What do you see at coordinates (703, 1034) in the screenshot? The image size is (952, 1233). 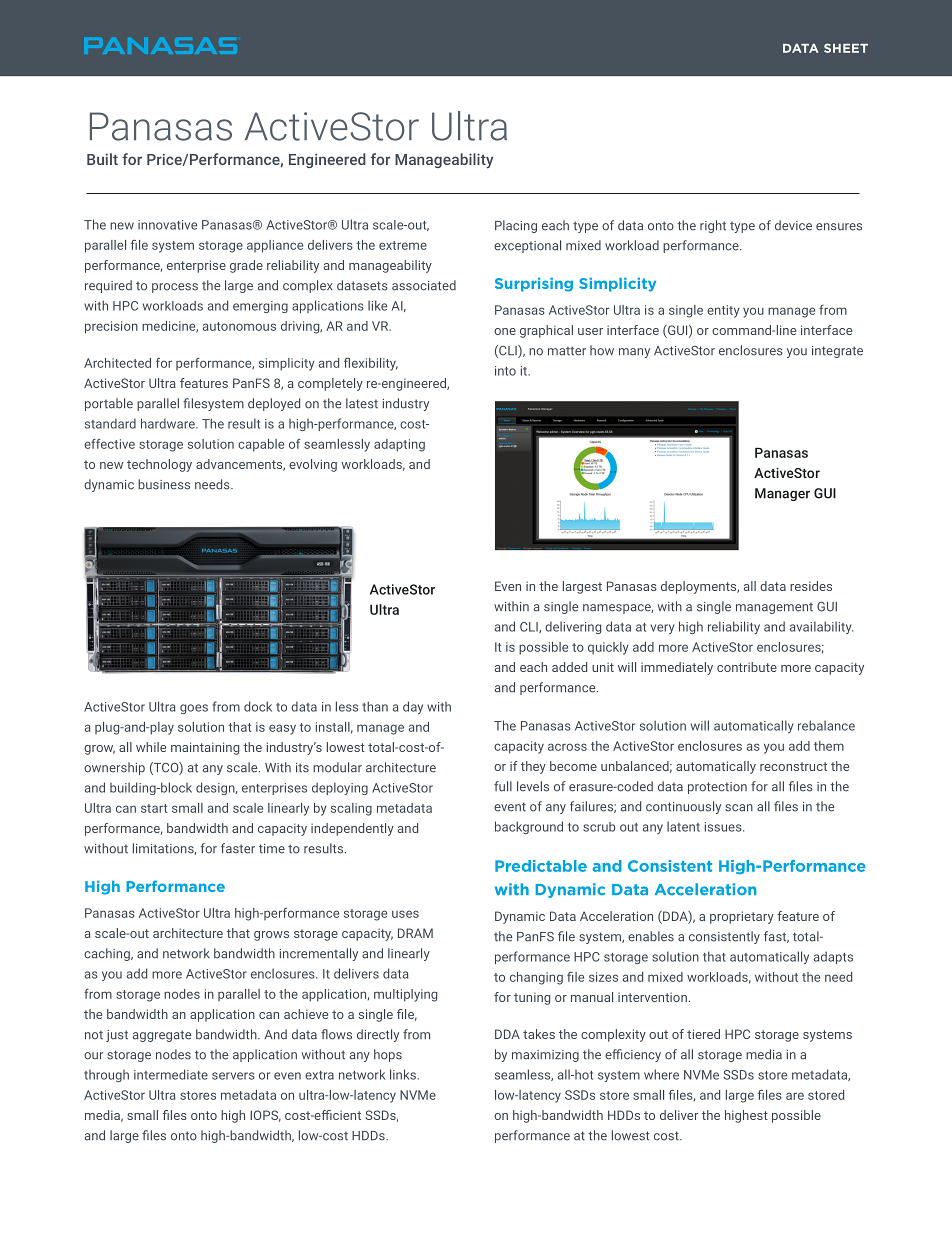 I see `tiered` at bounding box center [703, 1034].
